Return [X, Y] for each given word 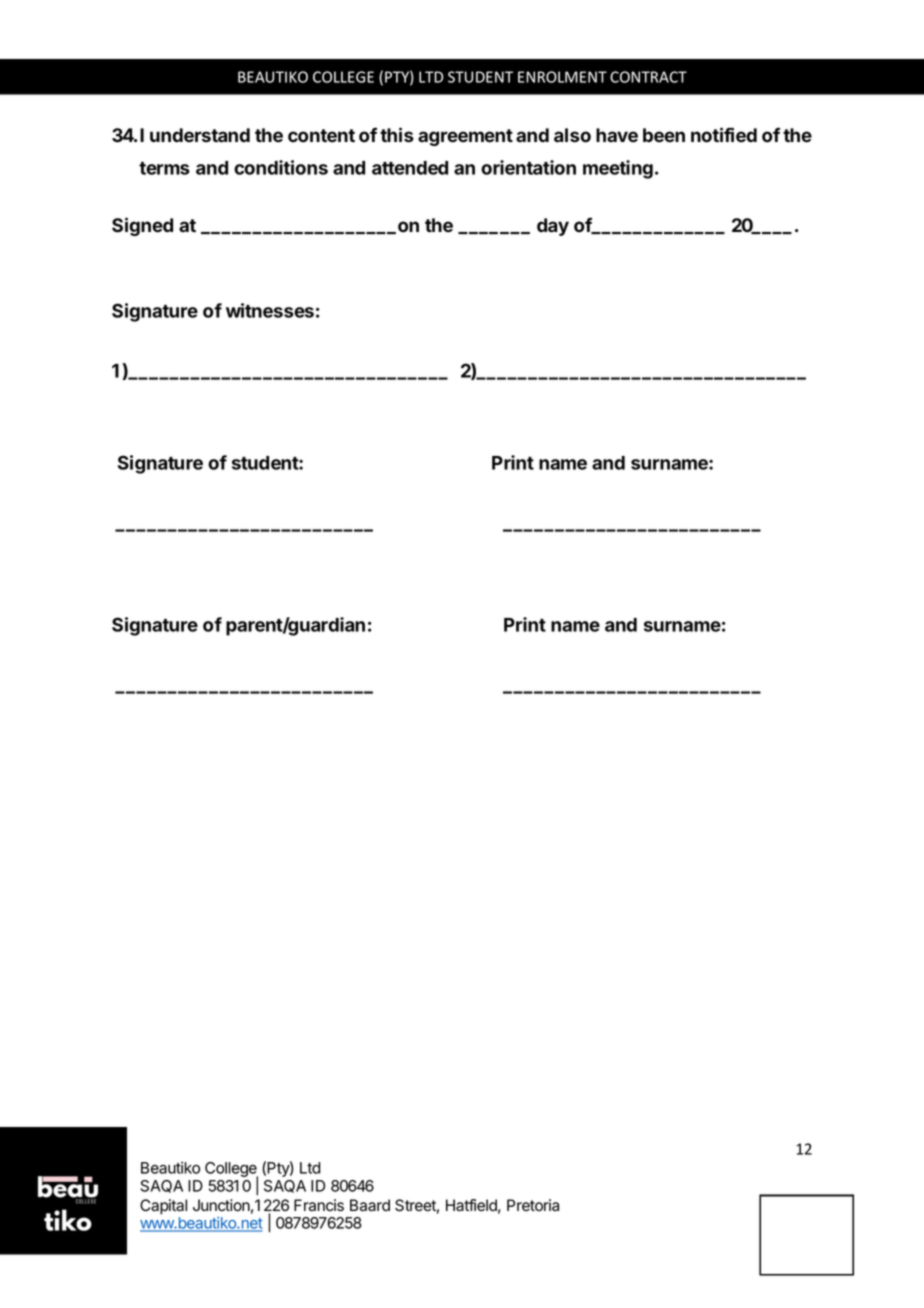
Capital [163, 1207]
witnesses [270, 310]
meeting [618, 169]
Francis [319, 1205]
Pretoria [533, 1205]
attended [410, 168]
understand [200, 135]
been [664, 135]
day [553, 227]
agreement [465, 137]
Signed [142, 226]
